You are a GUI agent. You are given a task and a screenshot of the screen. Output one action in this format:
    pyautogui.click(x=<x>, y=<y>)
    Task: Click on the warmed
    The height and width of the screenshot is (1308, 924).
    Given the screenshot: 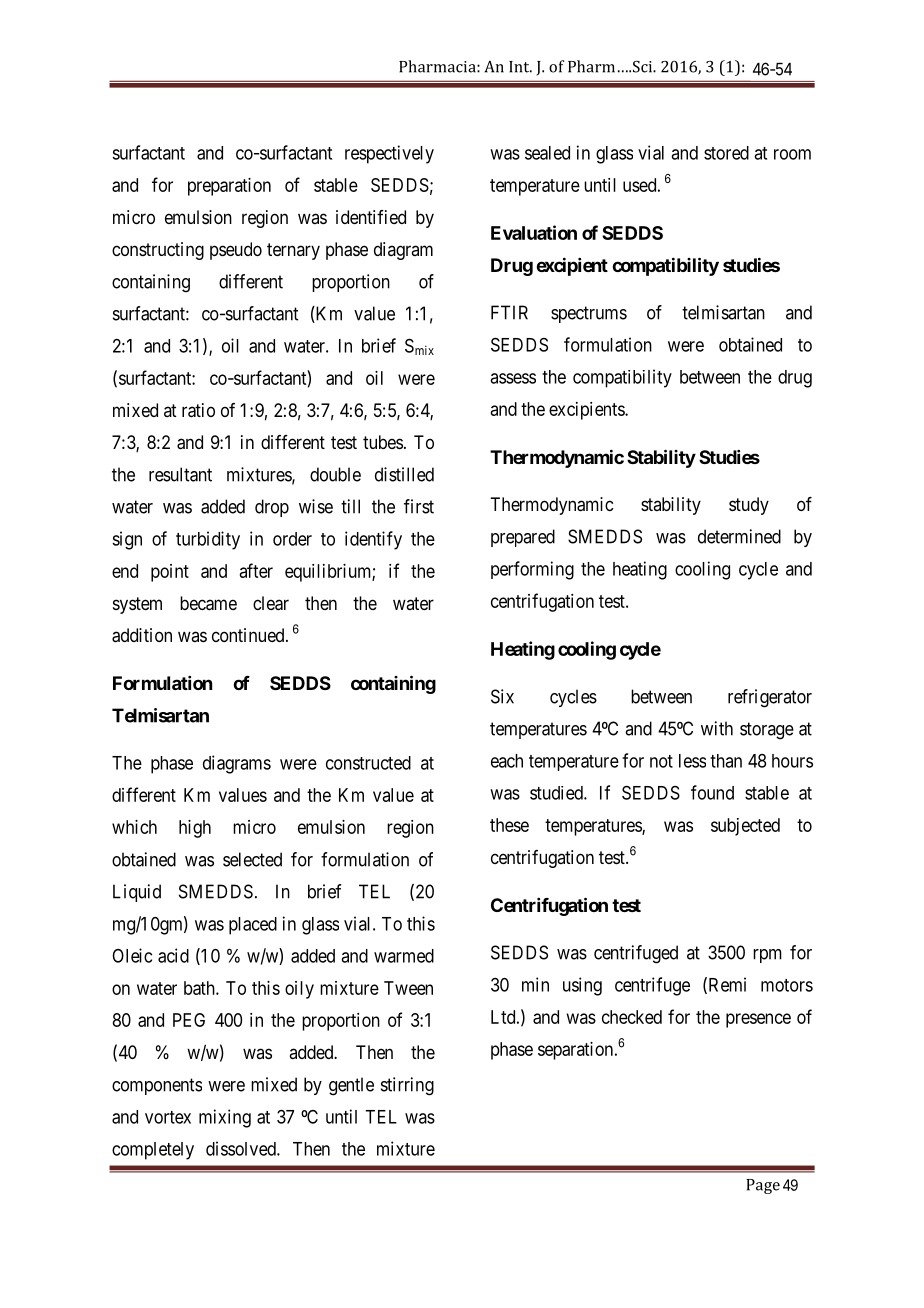 What is the action you would take?
    pyautogui.click(x=404, y=956)
